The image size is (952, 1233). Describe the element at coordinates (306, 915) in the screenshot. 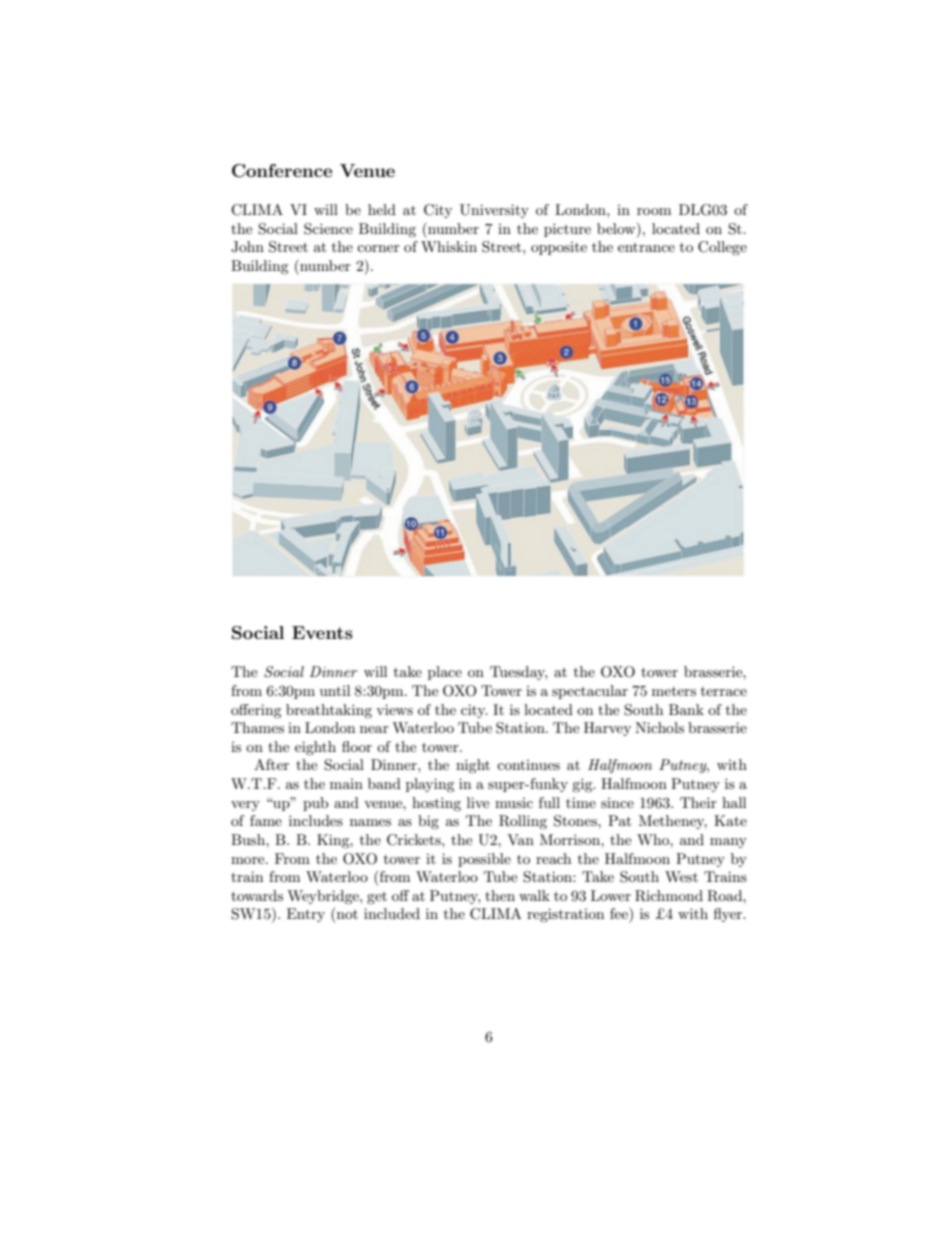

I see `Entry` at that location.
